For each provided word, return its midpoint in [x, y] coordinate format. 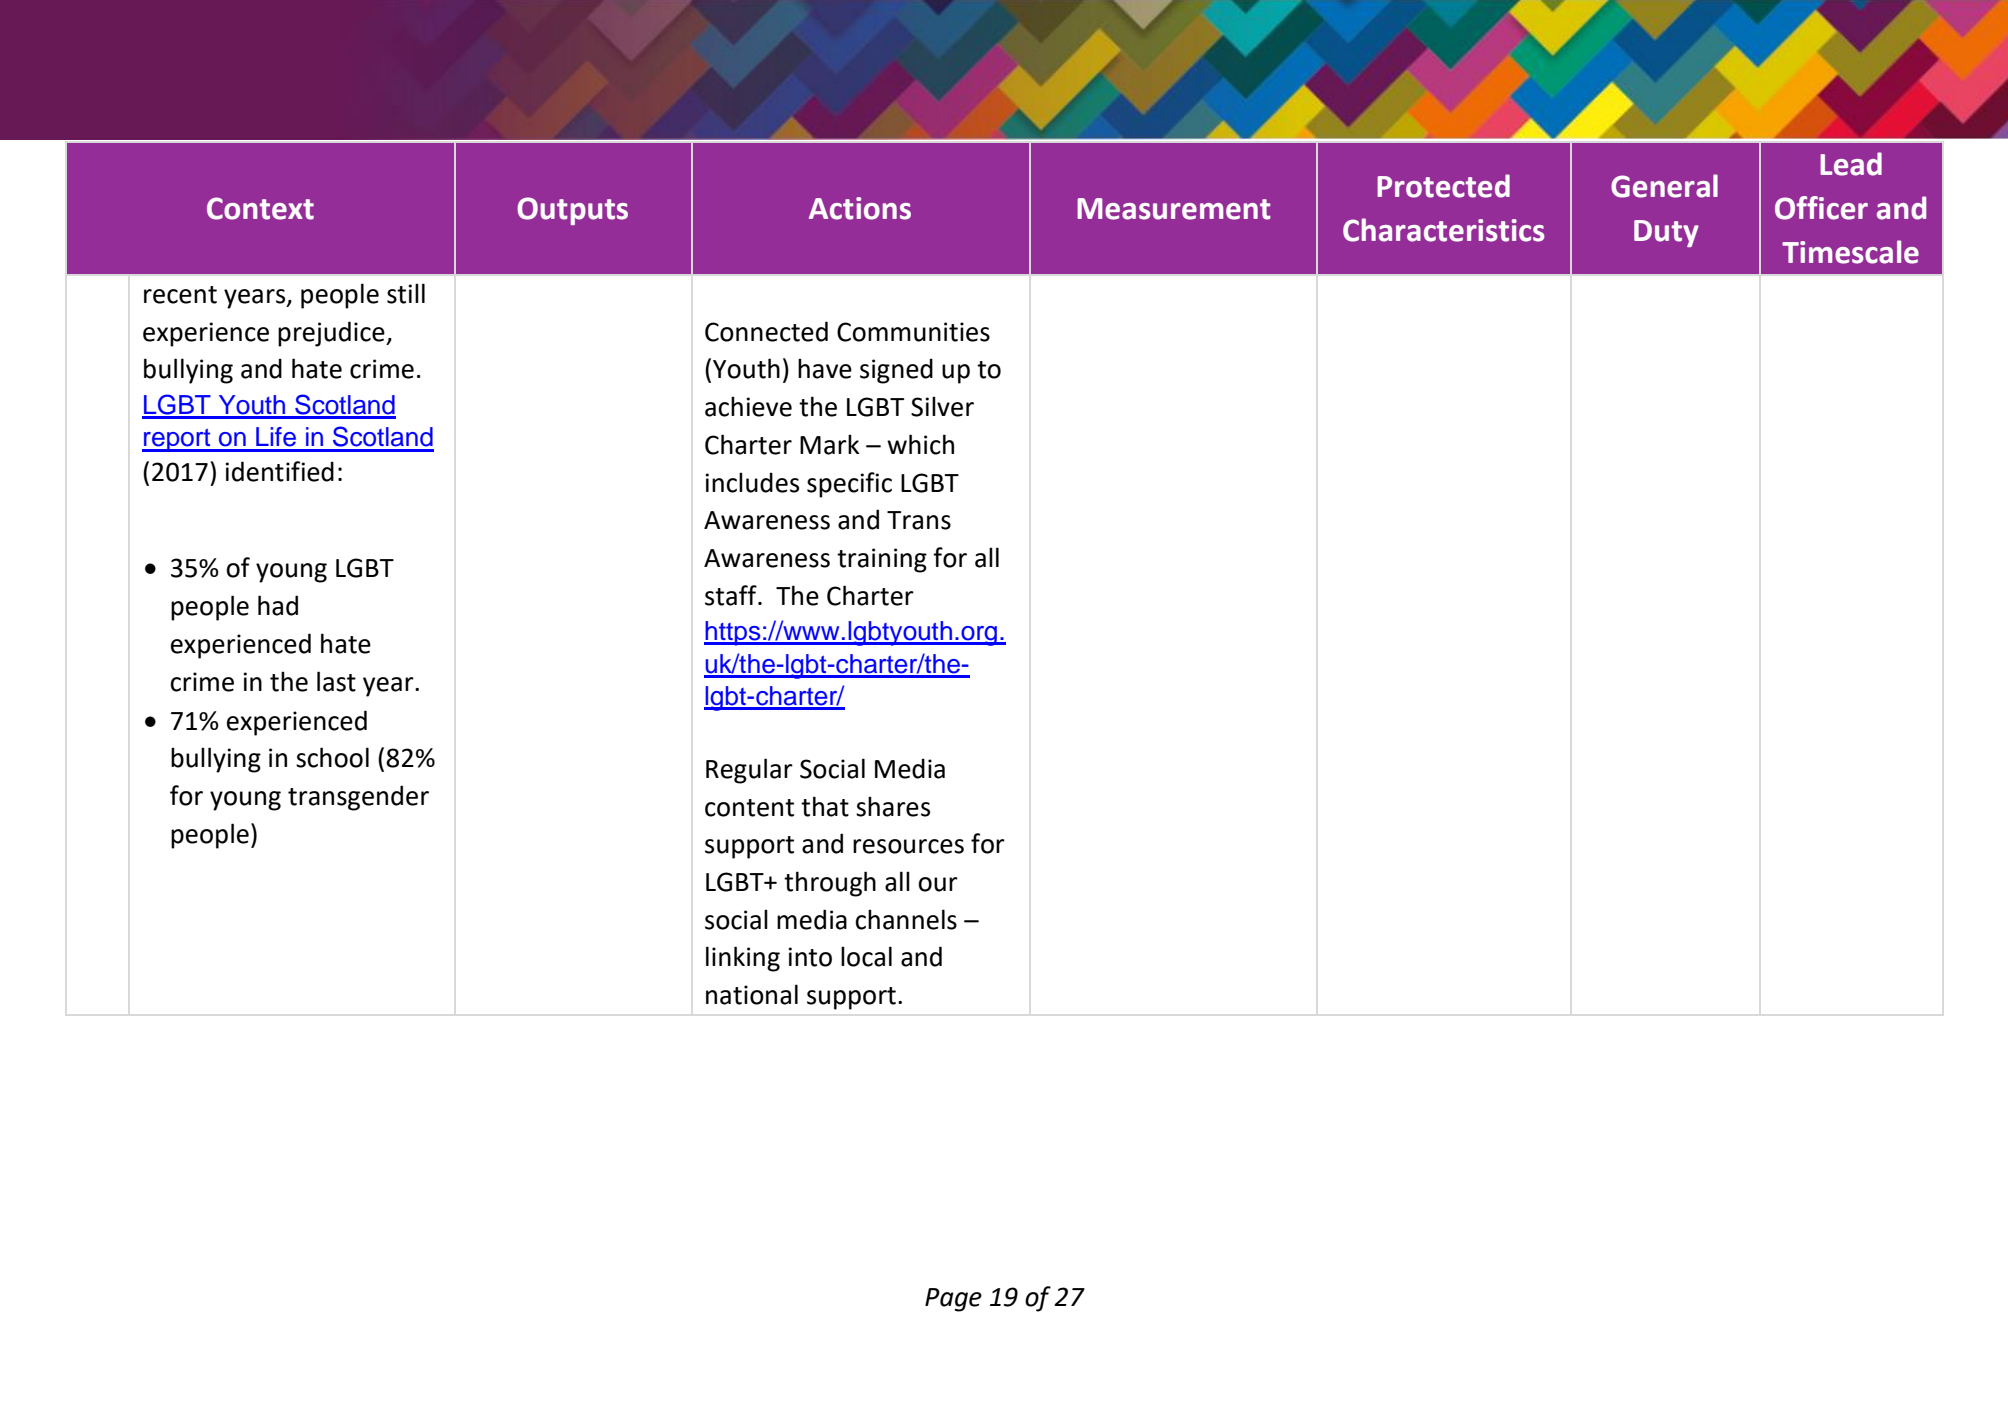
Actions [860, 208]
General [1664, 186]
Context [260, 208]
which [920, 444]
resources [908, 846]
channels [906, 919]
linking [743, 959]
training [882, 560]
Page [953, 1300]
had [278, 605]
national [752, 994]
